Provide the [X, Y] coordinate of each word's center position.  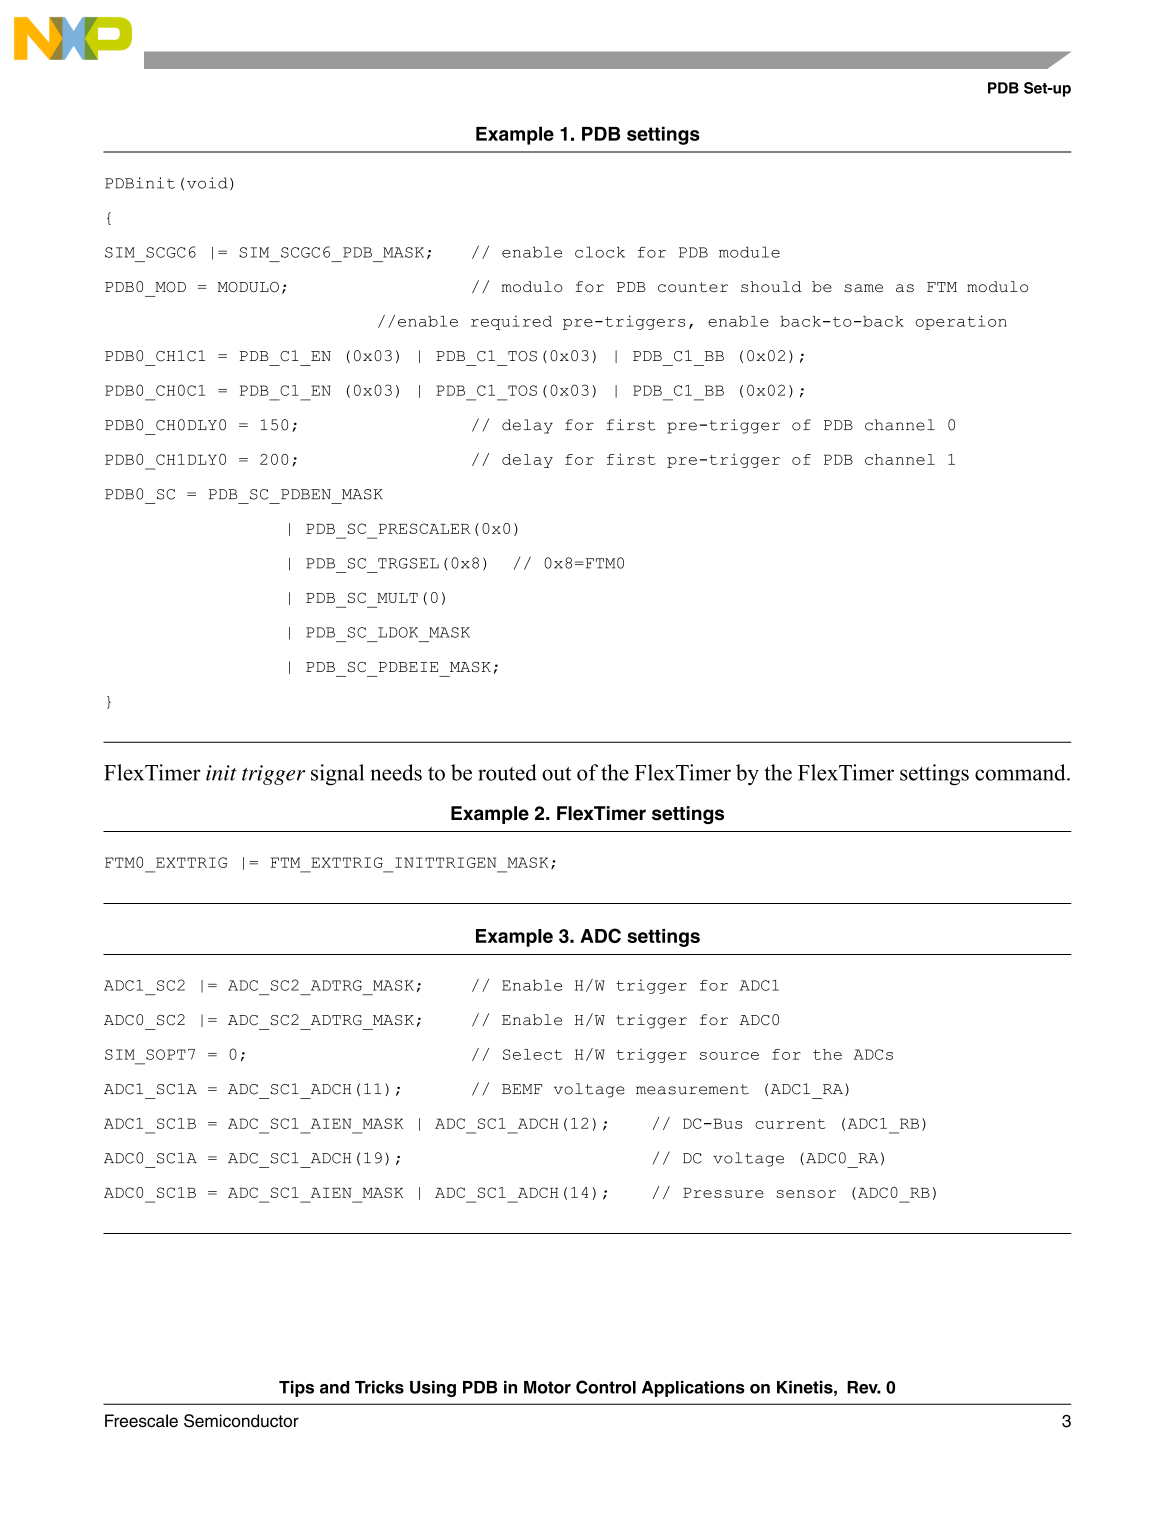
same [863, 288]
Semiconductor [241, 1421]
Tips [296, 1388]
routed [507, 772]
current [790, 1124]
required [511, 322]
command [1021, 772]
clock [600, 252]
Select [532, 1054]
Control [606, 1387]
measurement [692, 1089]
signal [337, 775]
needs [396, 772]
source [729, 1056]
